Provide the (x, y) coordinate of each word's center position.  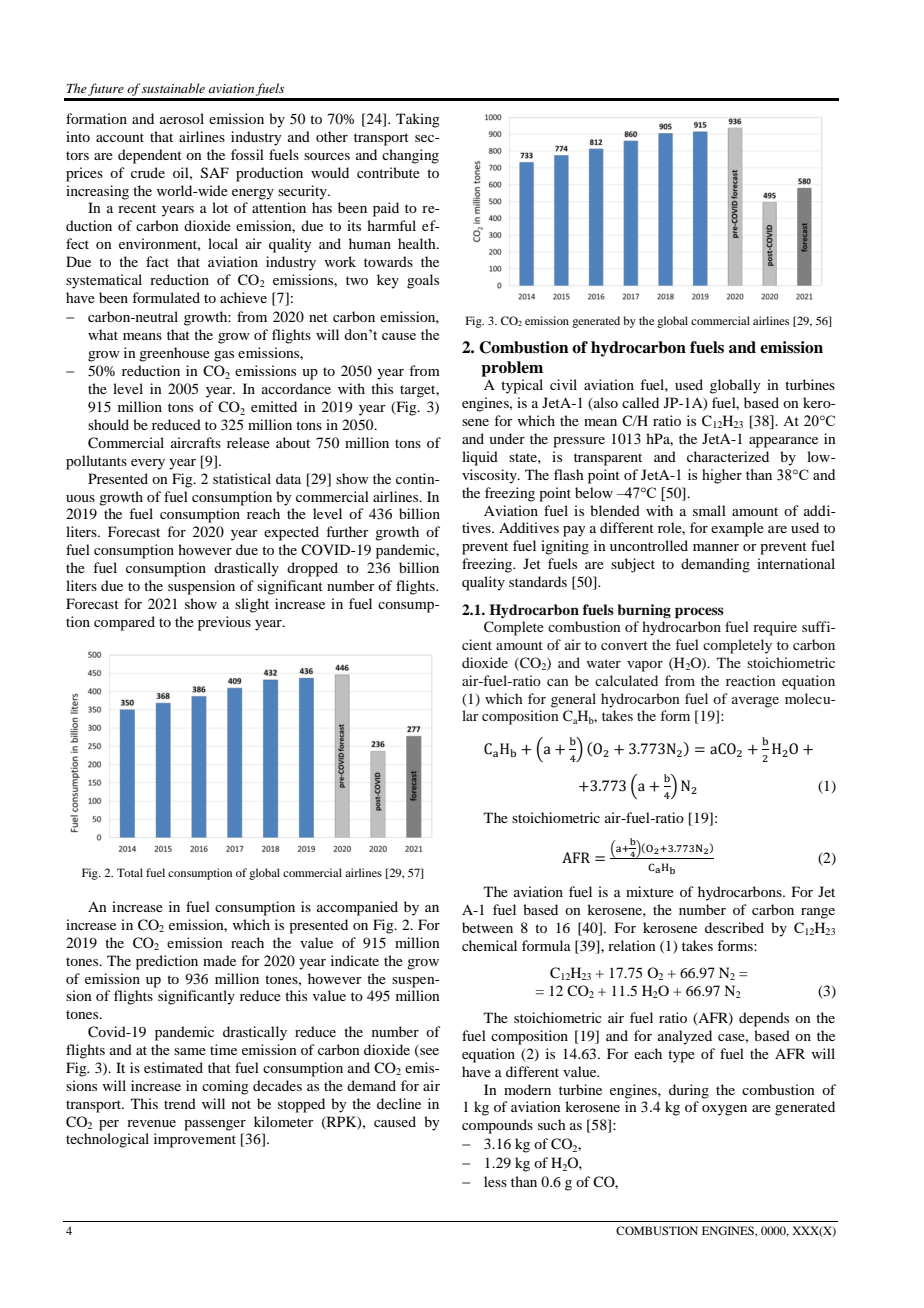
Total (130, 872)
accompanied (357, 908)
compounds (497, 1126)
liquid (480, 458)
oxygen (724, 1110)
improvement (195, 1140)
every (148, 464)
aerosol (182, 118)
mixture (650, 891)
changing (410, 156)
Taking (418, 120)
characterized (728, 456)
